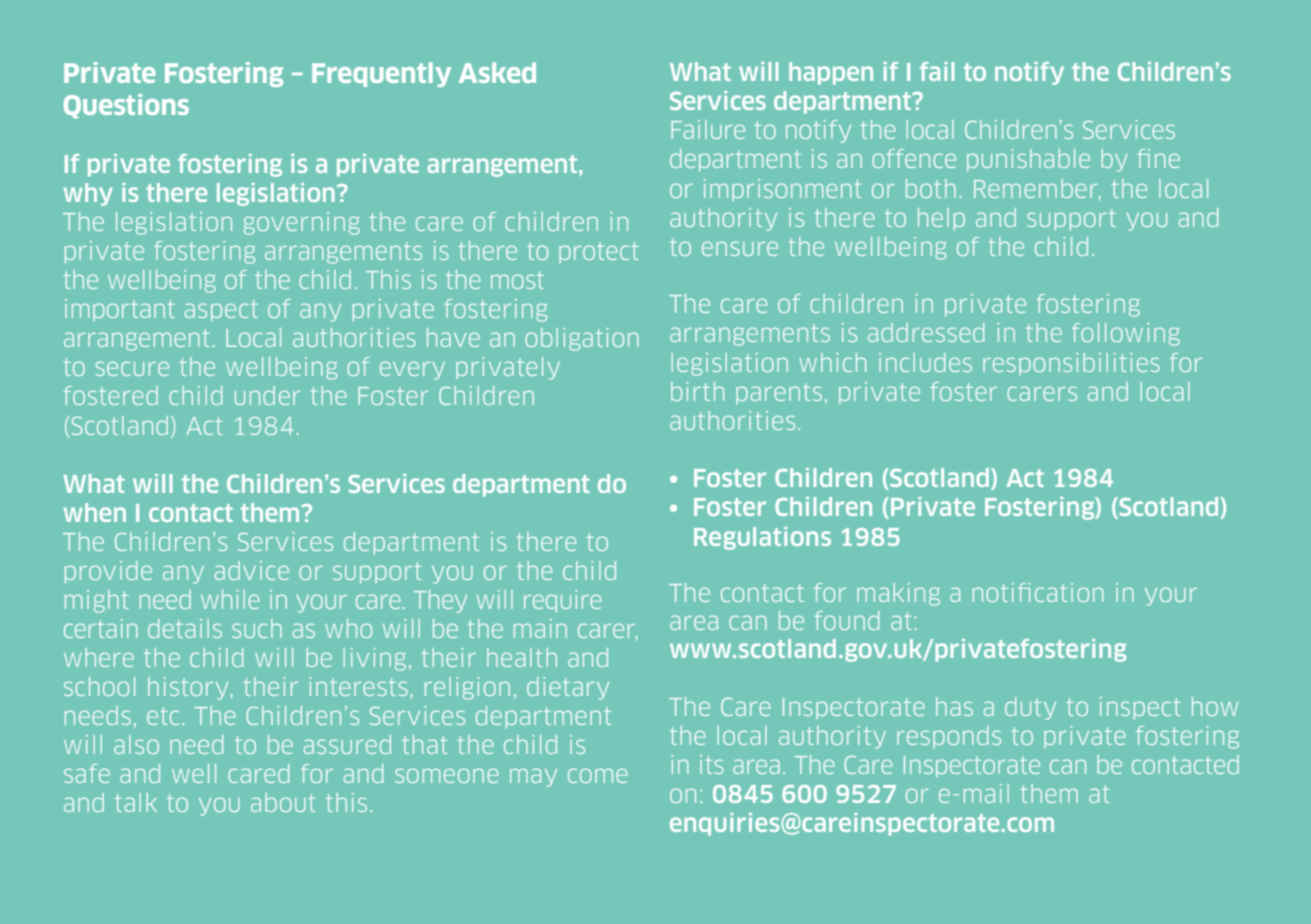 The image size is (1311, 924). I want to click on under, so click(268, 395).
